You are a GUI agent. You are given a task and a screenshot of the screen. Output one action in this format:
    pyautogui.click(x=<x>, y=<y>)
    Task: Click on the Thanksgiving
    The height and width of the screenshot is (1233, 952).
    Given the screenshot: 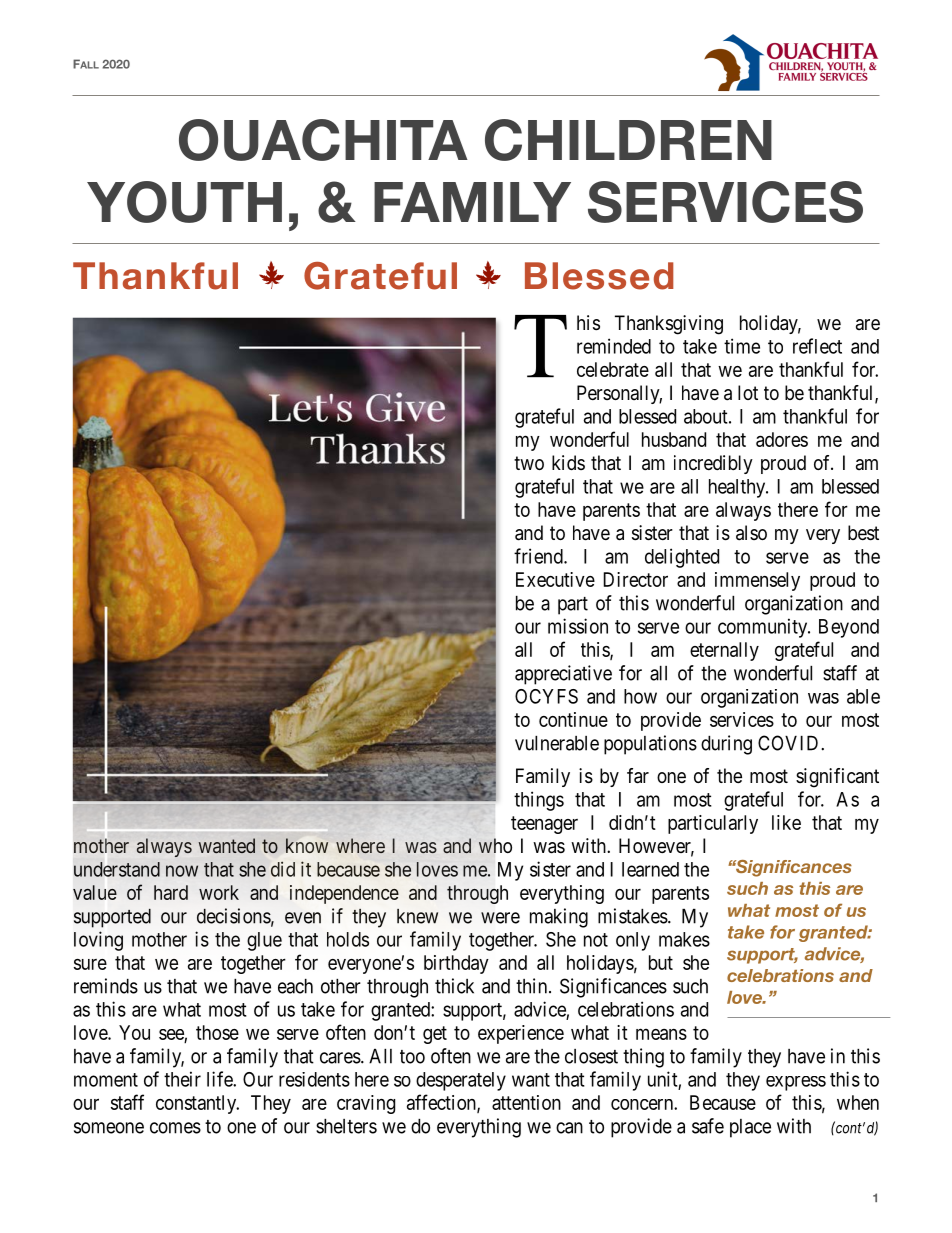 What is the action you would take?
    pyautogui.click(x=669, y=325)
